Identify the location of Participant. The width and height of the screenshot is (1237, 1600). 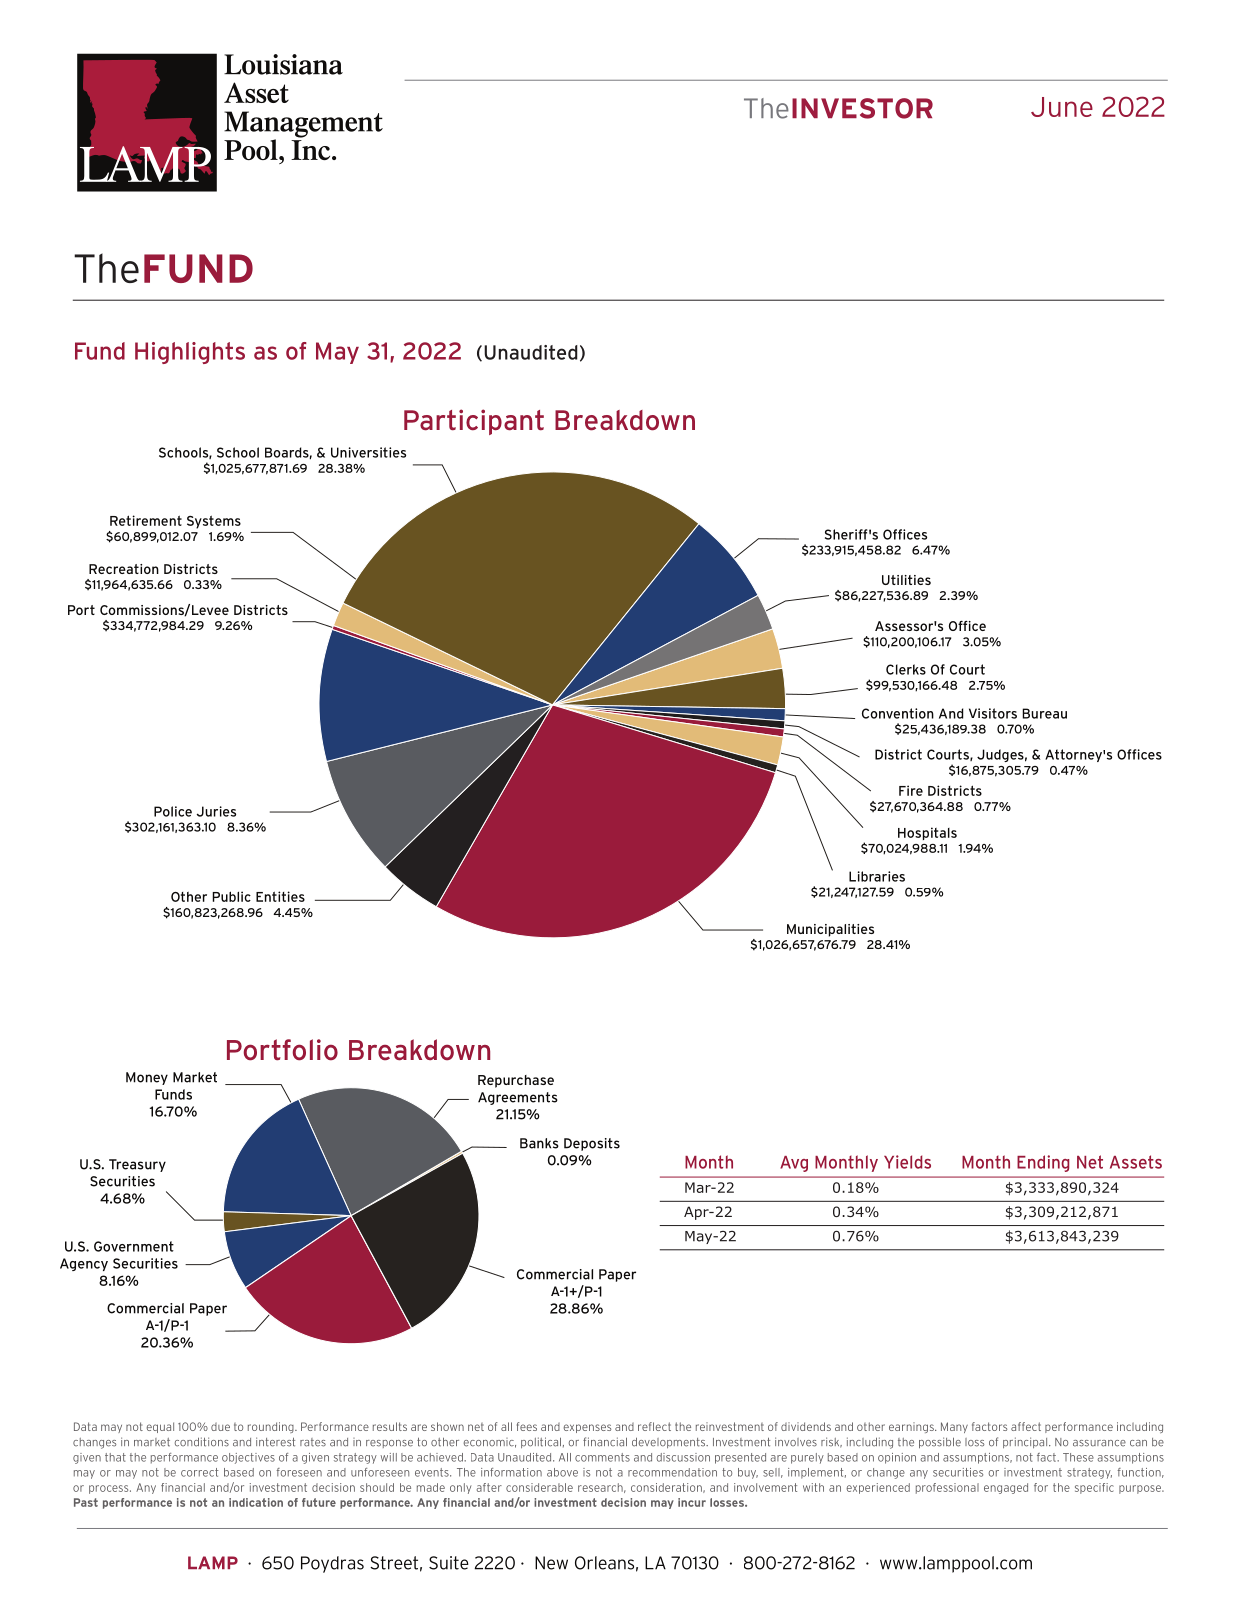
(474, 422).
